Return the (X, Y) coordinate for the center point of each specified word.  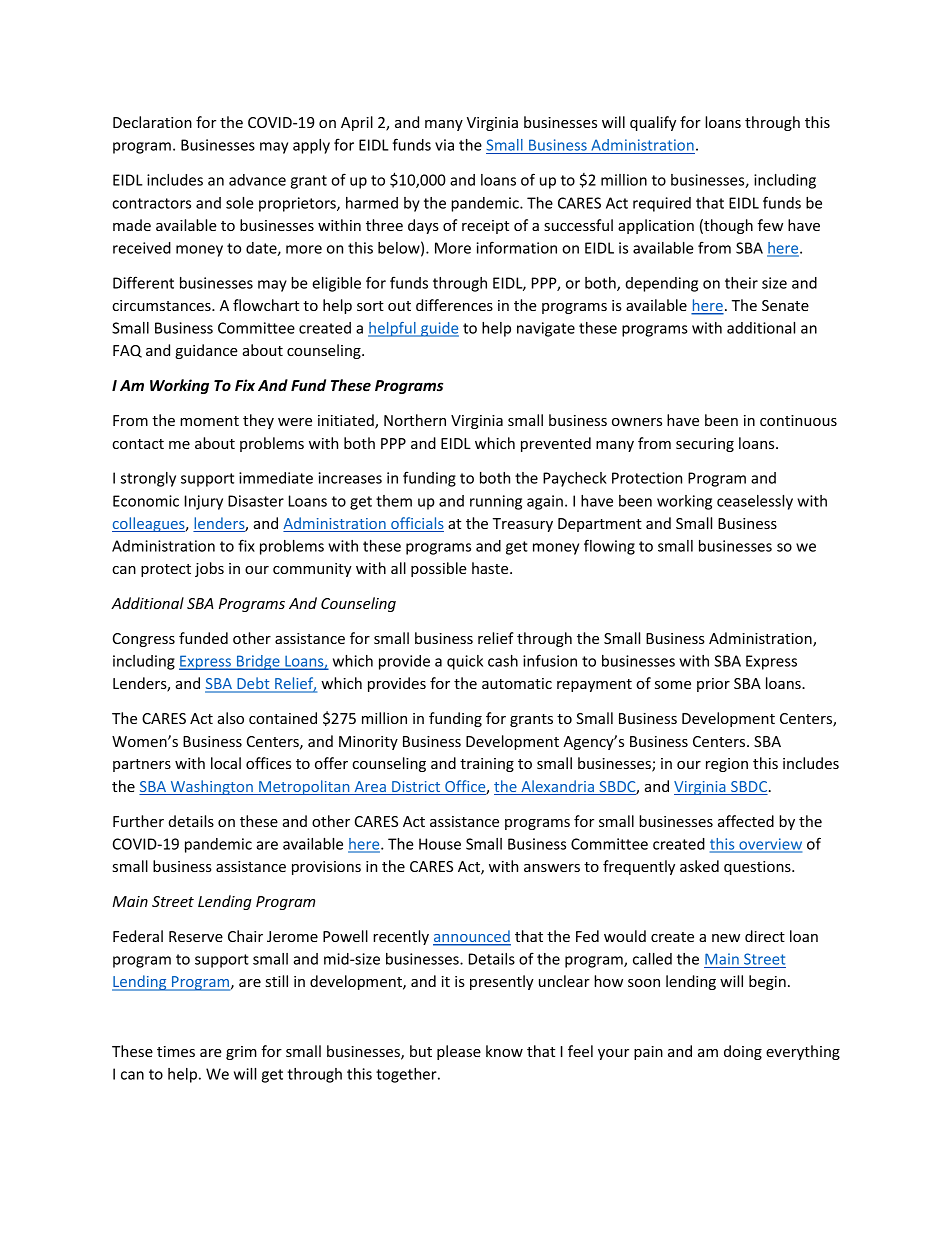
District (416, 788)
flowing (609, 547)
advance (257, 180)
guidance (206, 351)
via (444, 145)
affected (746, 821)
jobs (209, 569)
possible (439, 569)
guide (439, 329)
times (176, 1051)
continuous (798, 420)
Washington (211, 787)
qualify (653, 123)
